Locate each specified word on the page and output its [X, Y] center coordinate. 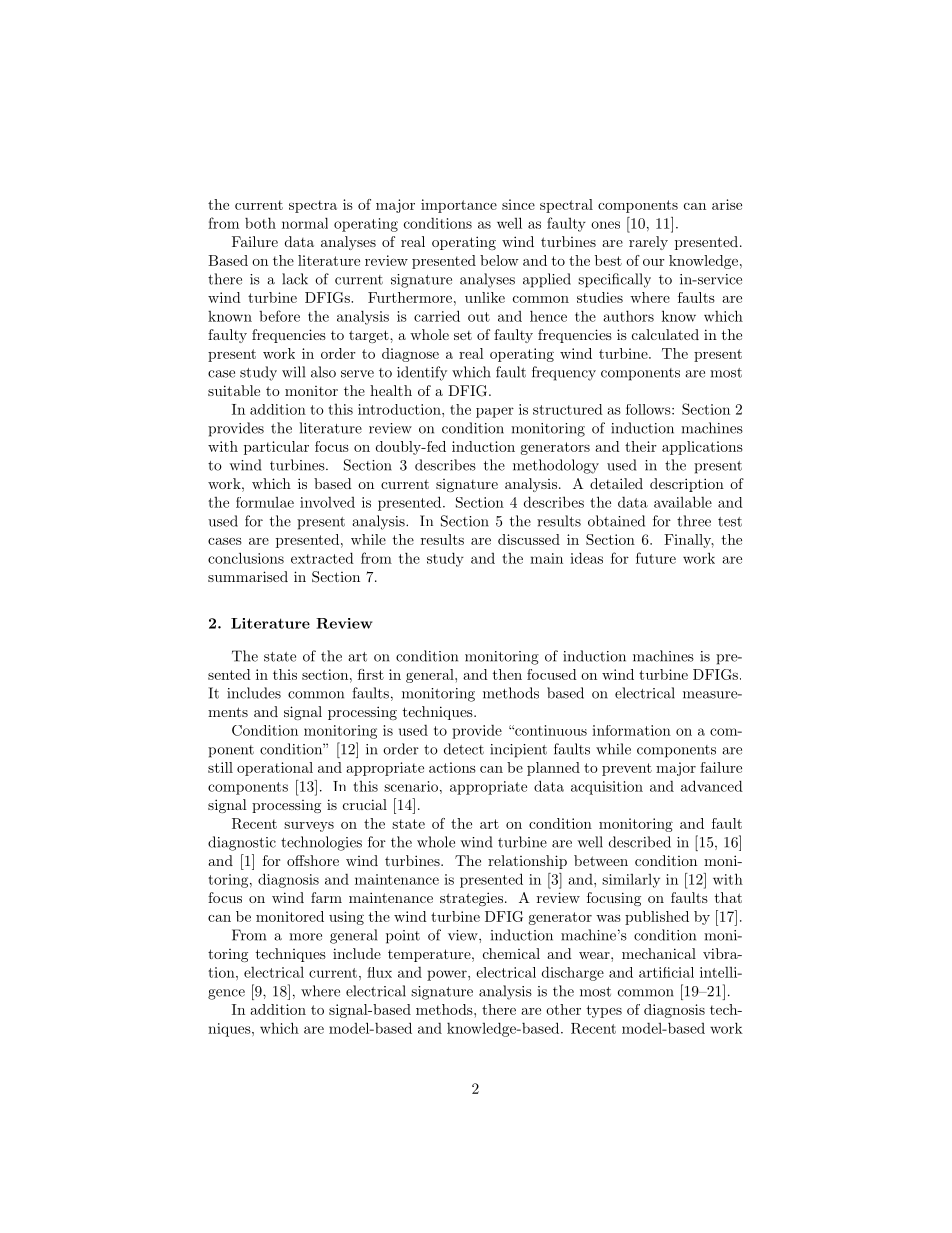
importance [459, 206]
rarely [648, 243]
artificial [666, 972]
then [507, 674]
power [448, 975]
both [260, 223]
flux [379, 972]
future [656, 558]
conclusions [246, 558]
